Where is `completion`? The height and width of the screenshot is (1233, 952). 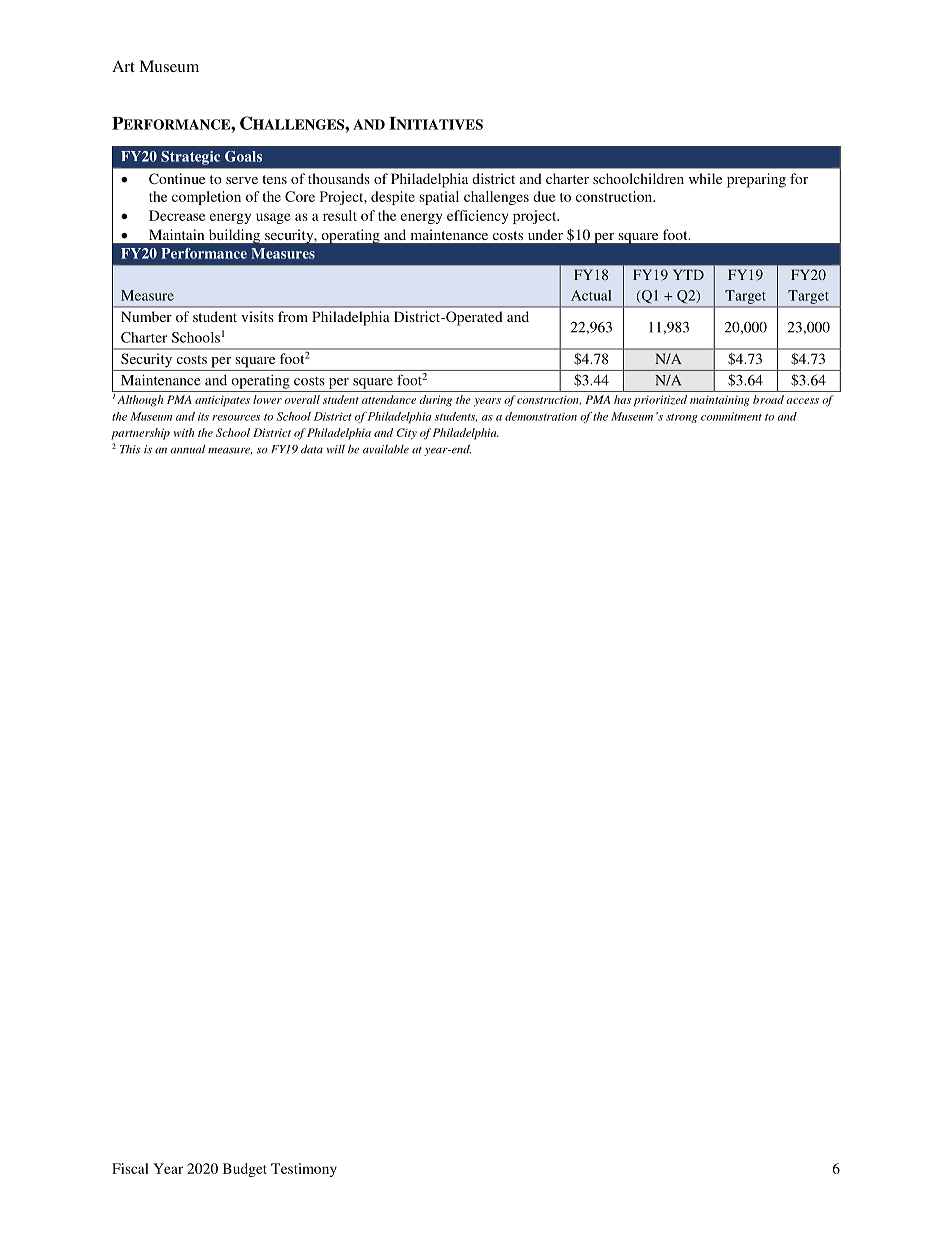 completion is located at coordinates (206, 198).
